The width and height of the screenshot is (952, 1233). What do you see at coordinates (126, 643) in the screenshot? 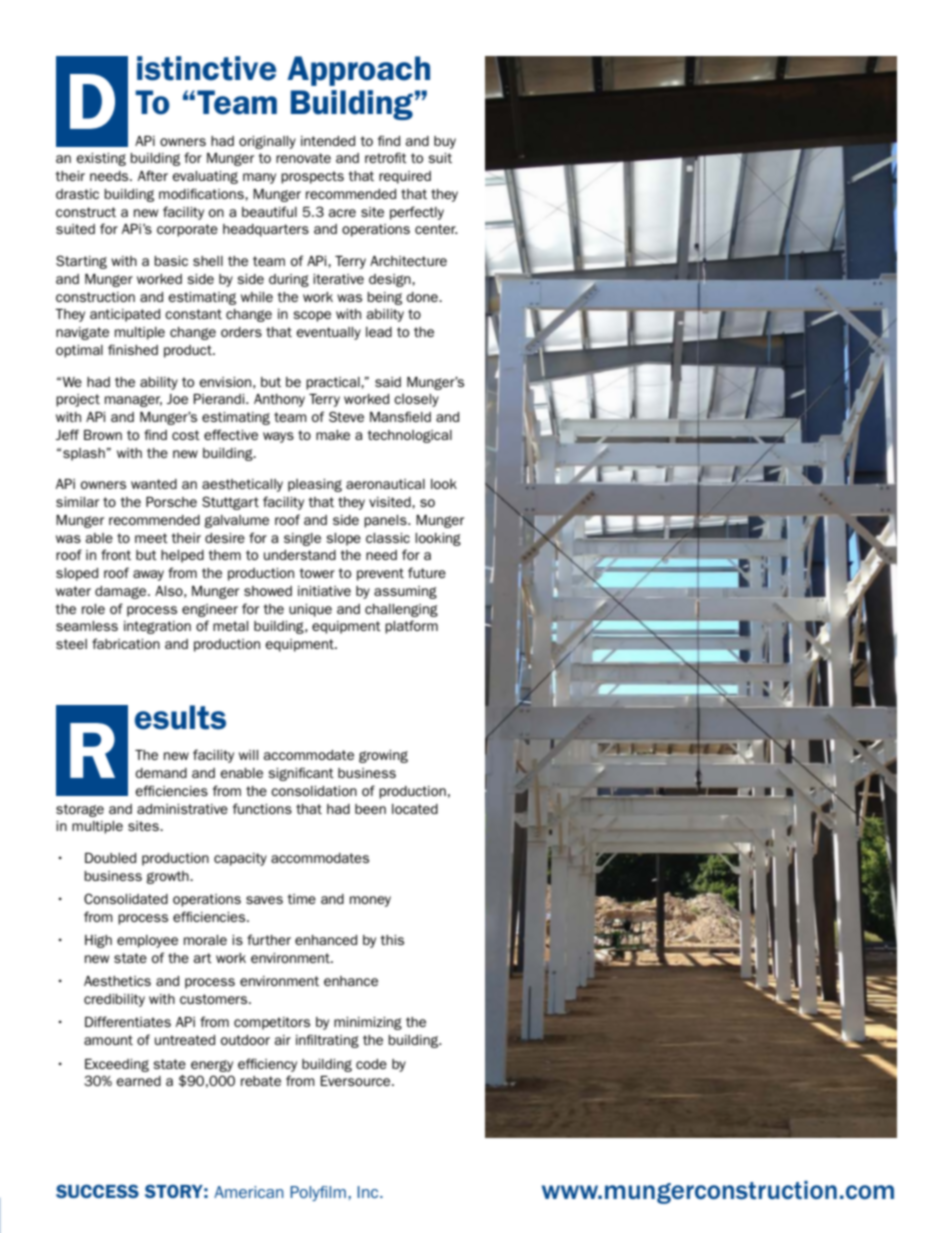
I see `fabrication` at bounding box center [126, 643].
